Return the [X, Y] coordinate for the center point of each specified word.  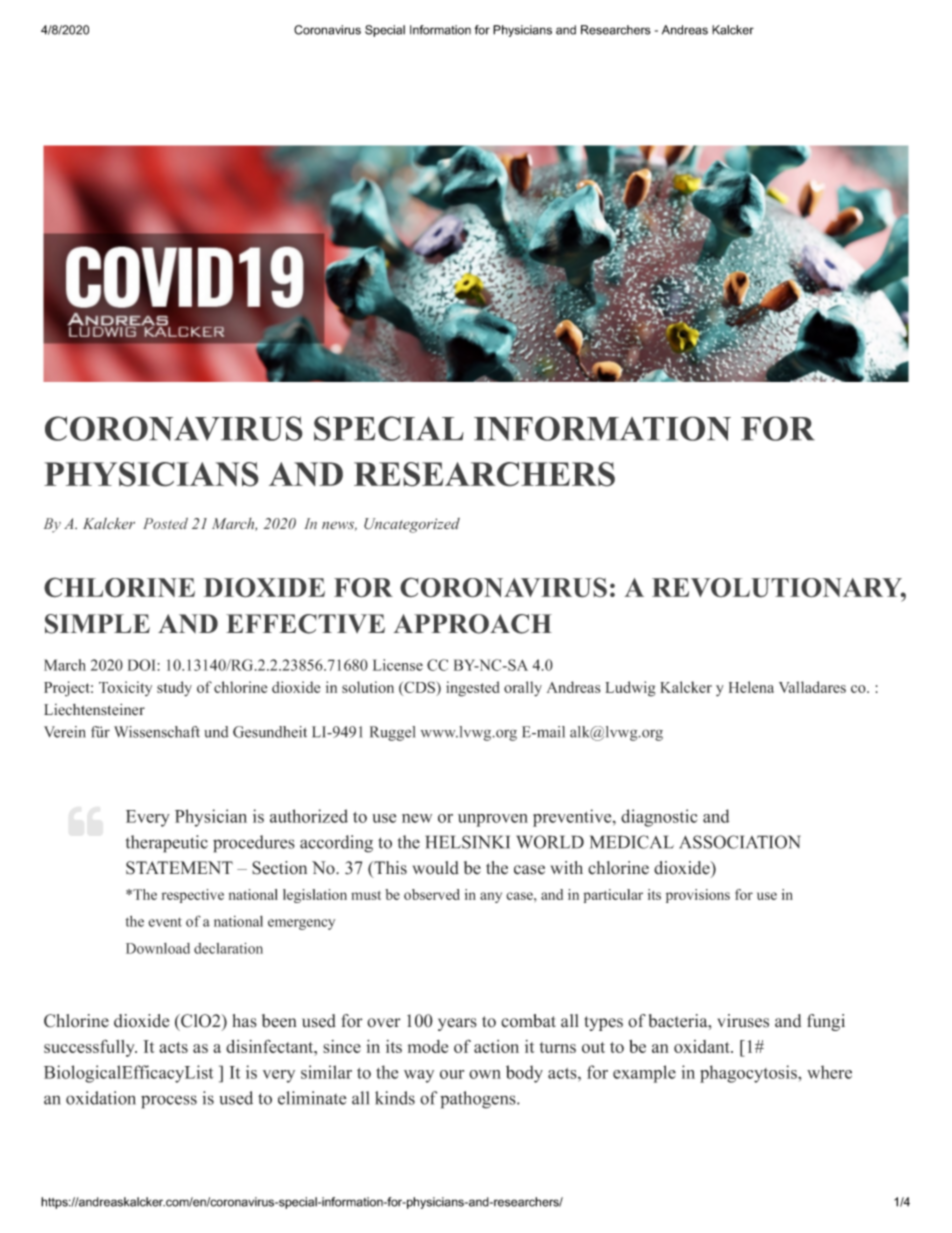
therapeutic [167, 844]
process [169, 1102]
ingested [473, 689]
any [491, 897]
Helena [751, 687]
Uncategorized [412, 525]
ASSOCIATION [740, 842]
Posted [165, 523]
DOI [141, 665]
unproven [493, 820]
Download [158, 948]
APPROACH [473, 624]
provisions [698, 896]
